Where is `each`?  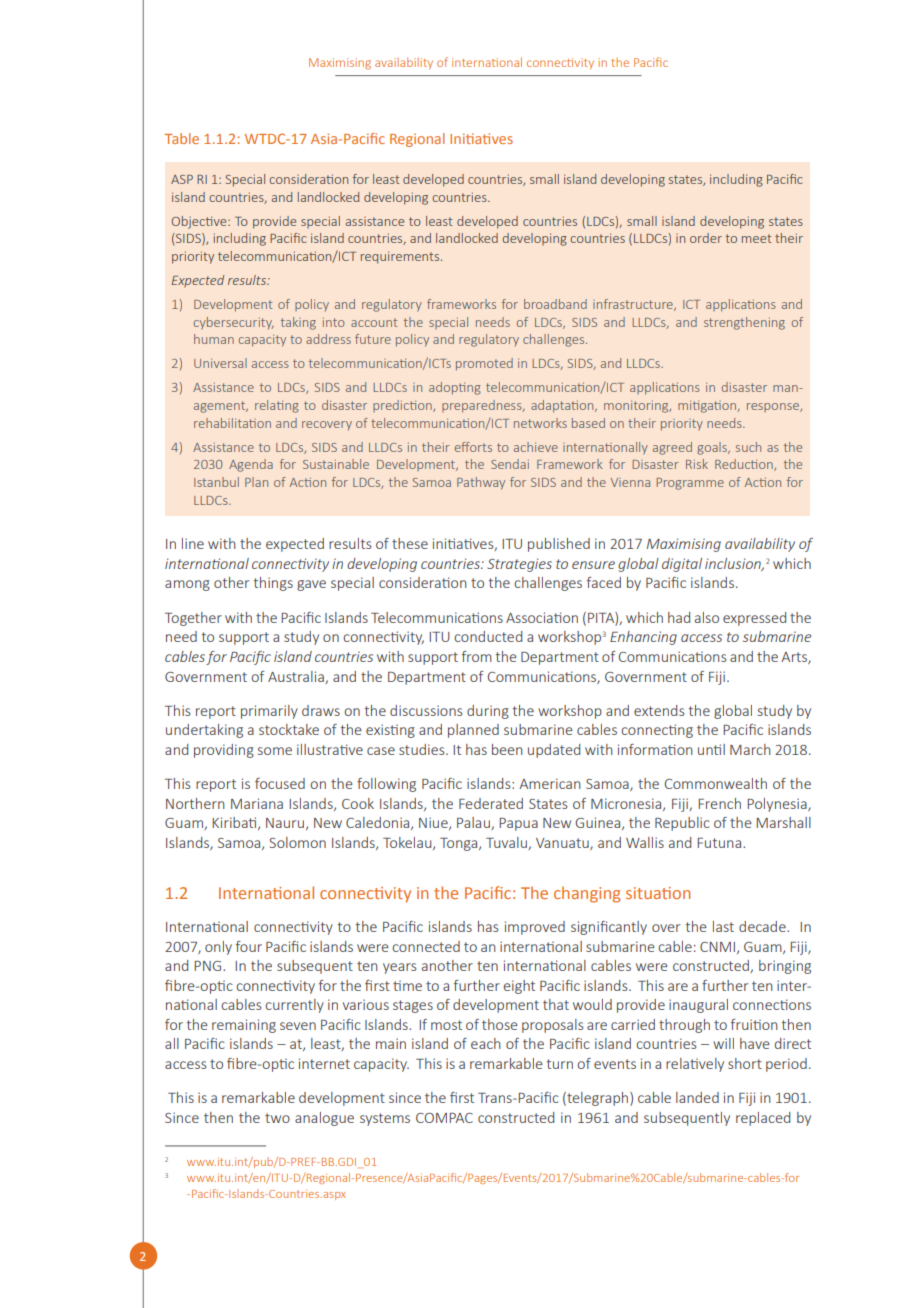
each is located at coordinates (486, 1043).
